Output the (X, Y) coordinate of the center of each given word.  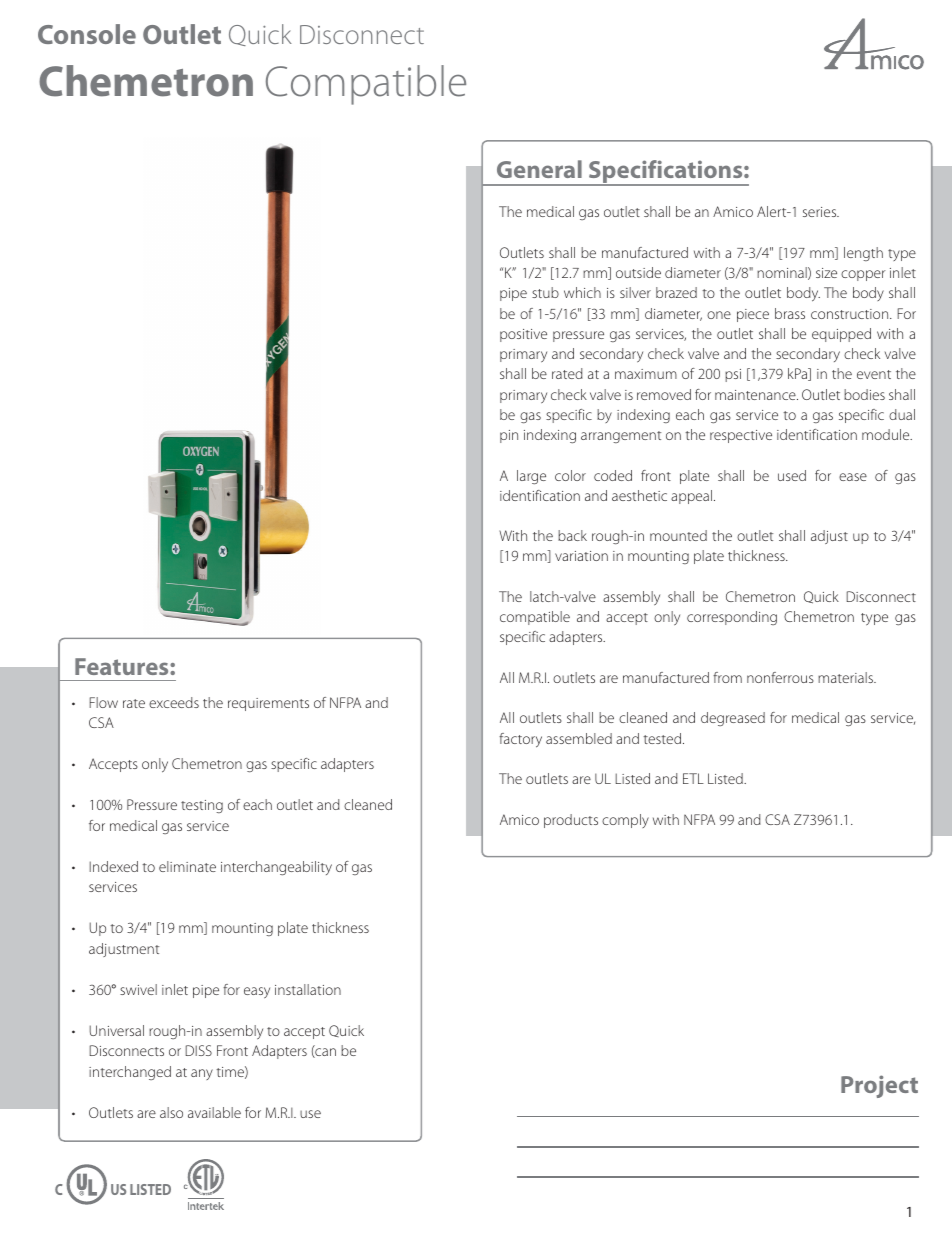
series (821, 212)
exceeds (174, 702)
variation (581, 556)
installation (308, 989)
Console (87, 34)
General (539, 169)
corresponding (732, 618)
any (202, 1074)
